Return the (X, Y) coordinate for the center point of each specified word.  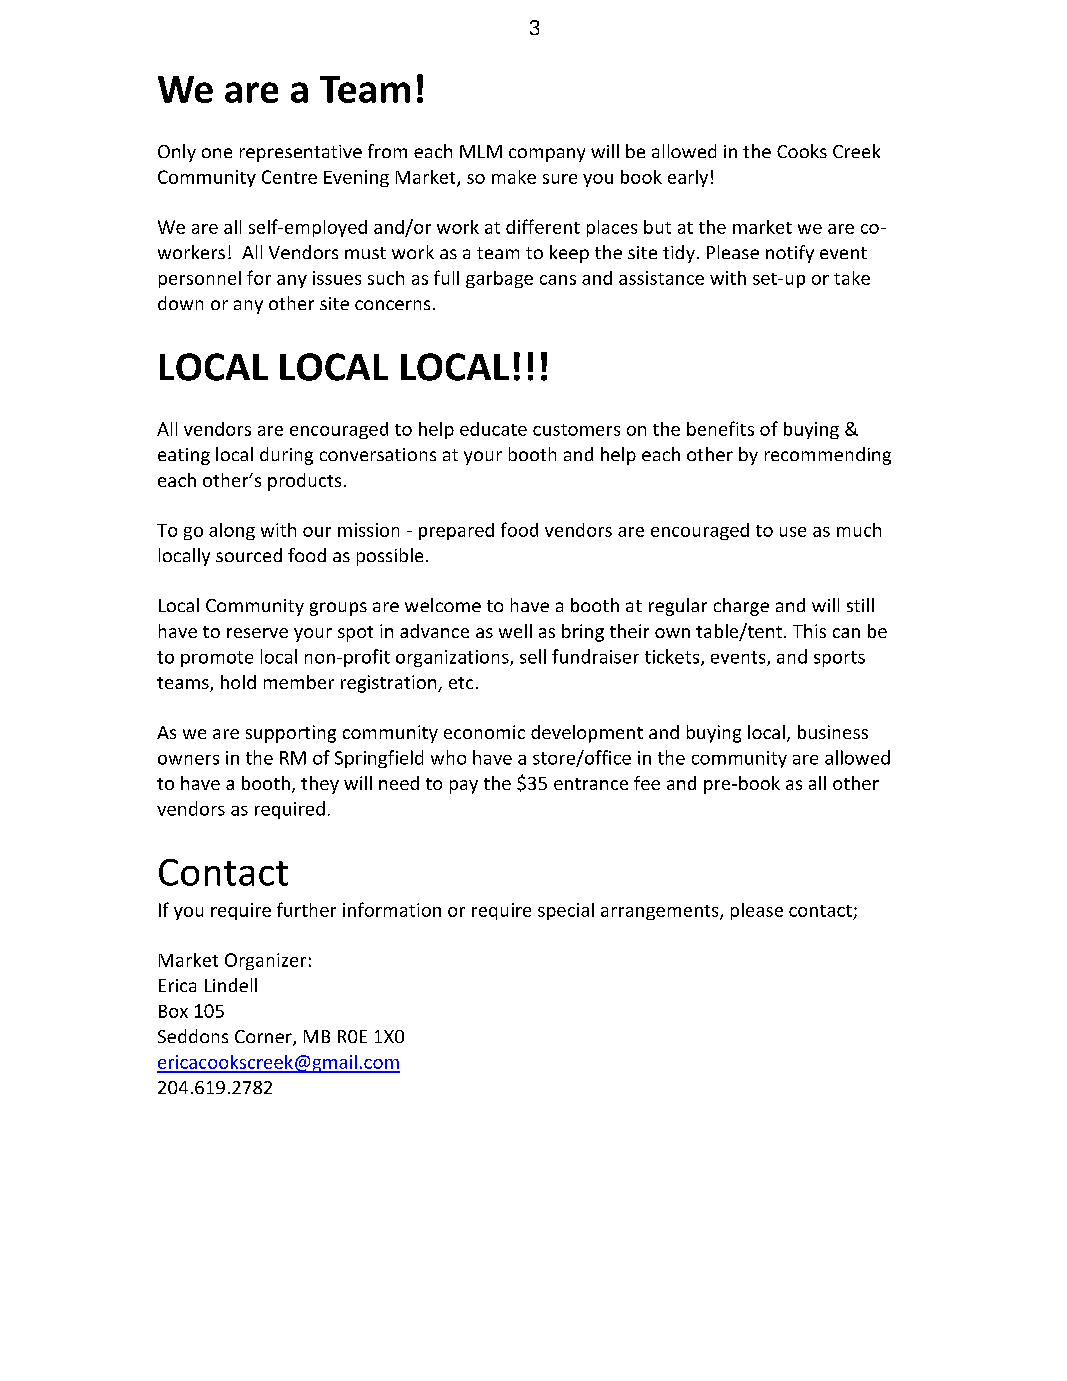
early (688, 178)
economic (484, 732)
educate (493, 429)
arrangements (661, 912)
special (566, 911)
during (286, 456)
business (833, 732)
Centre (289, 177)
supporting (291, 734)
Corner (264, 1038)
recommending (828, 456)
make (514, 177)
